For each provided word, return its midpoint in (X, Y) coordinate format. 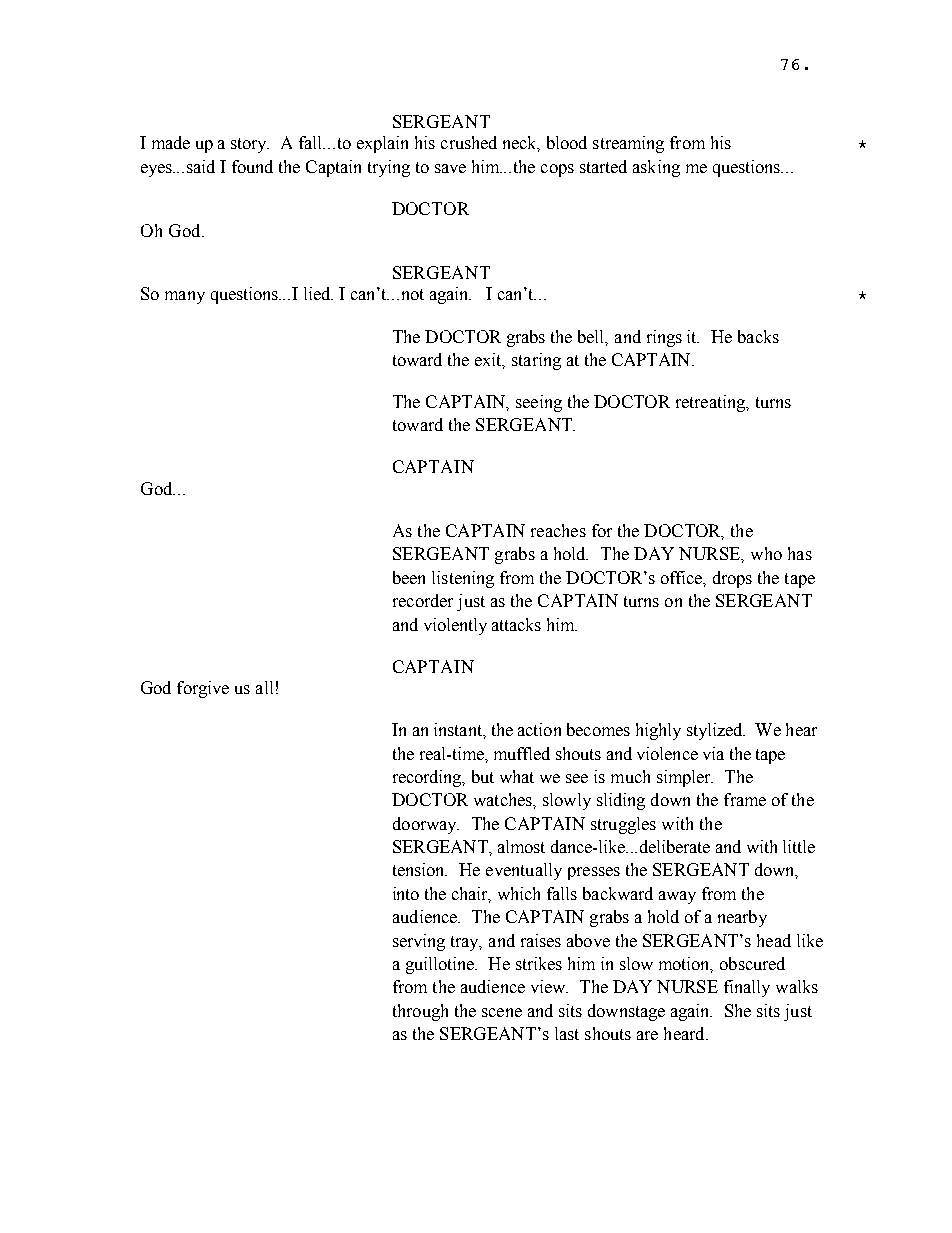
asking (656, 168)
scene (502, 1012)
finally (747, 988)
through (420, 1012)
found (252, 166)
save (450, 168)
